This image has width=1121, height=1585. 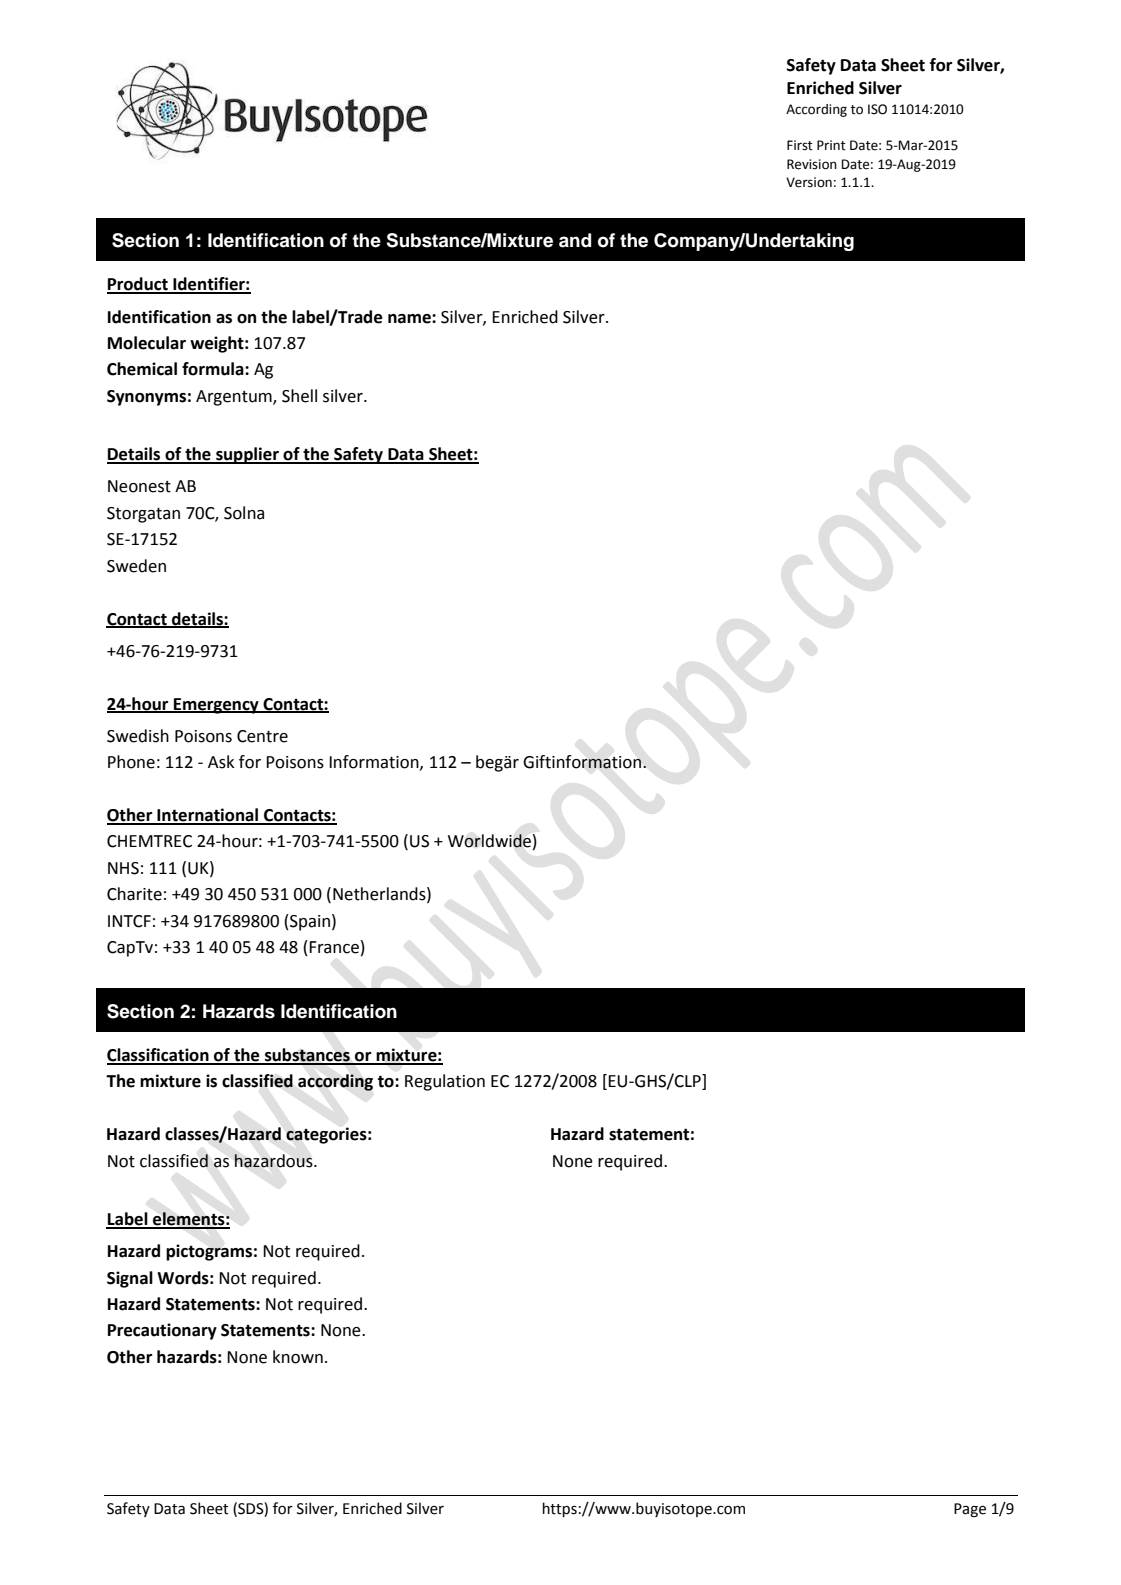 I want to click on Product, so click(x=138, y=285).
